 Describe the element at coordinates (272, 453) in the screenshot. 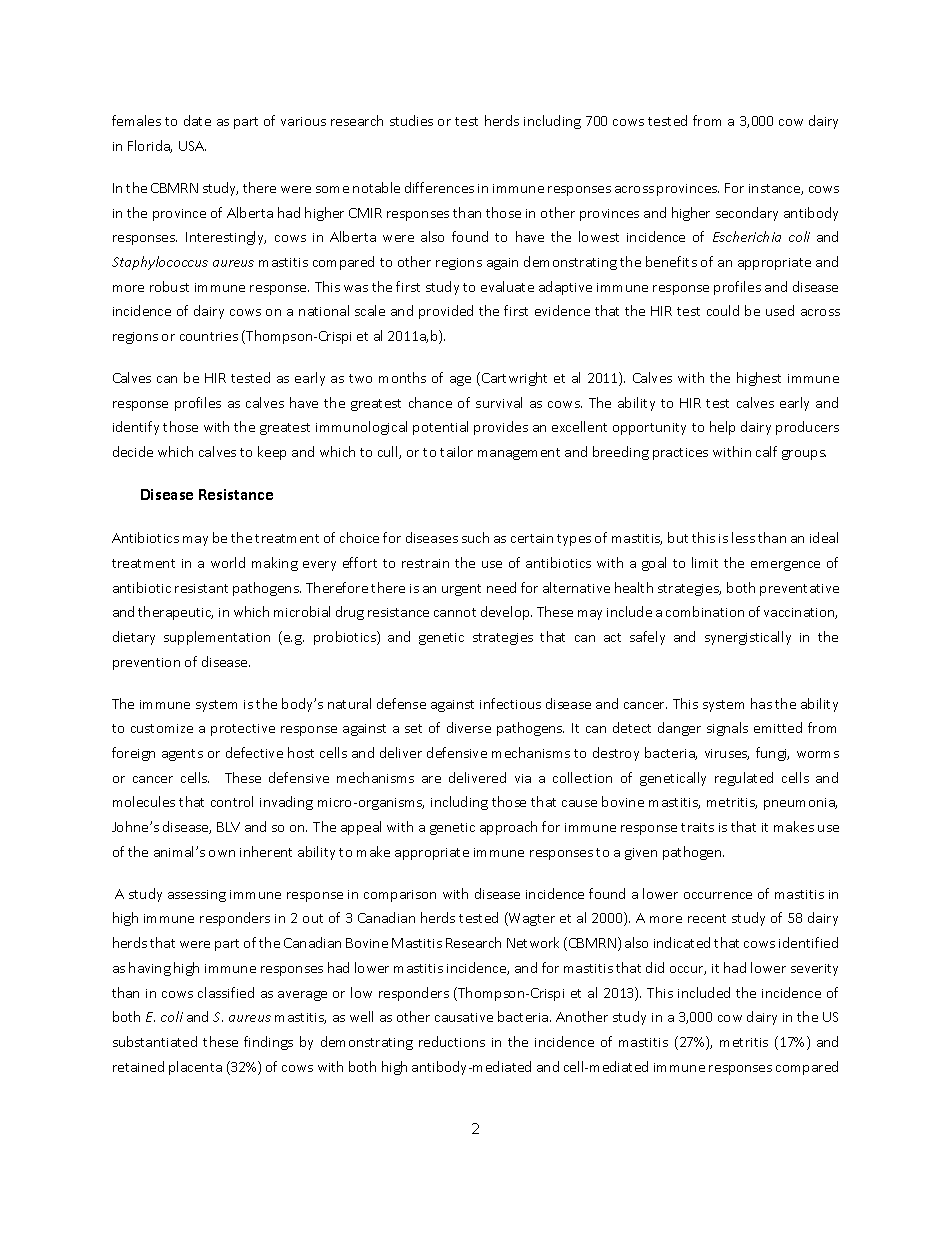

I see `keep` at that location.
